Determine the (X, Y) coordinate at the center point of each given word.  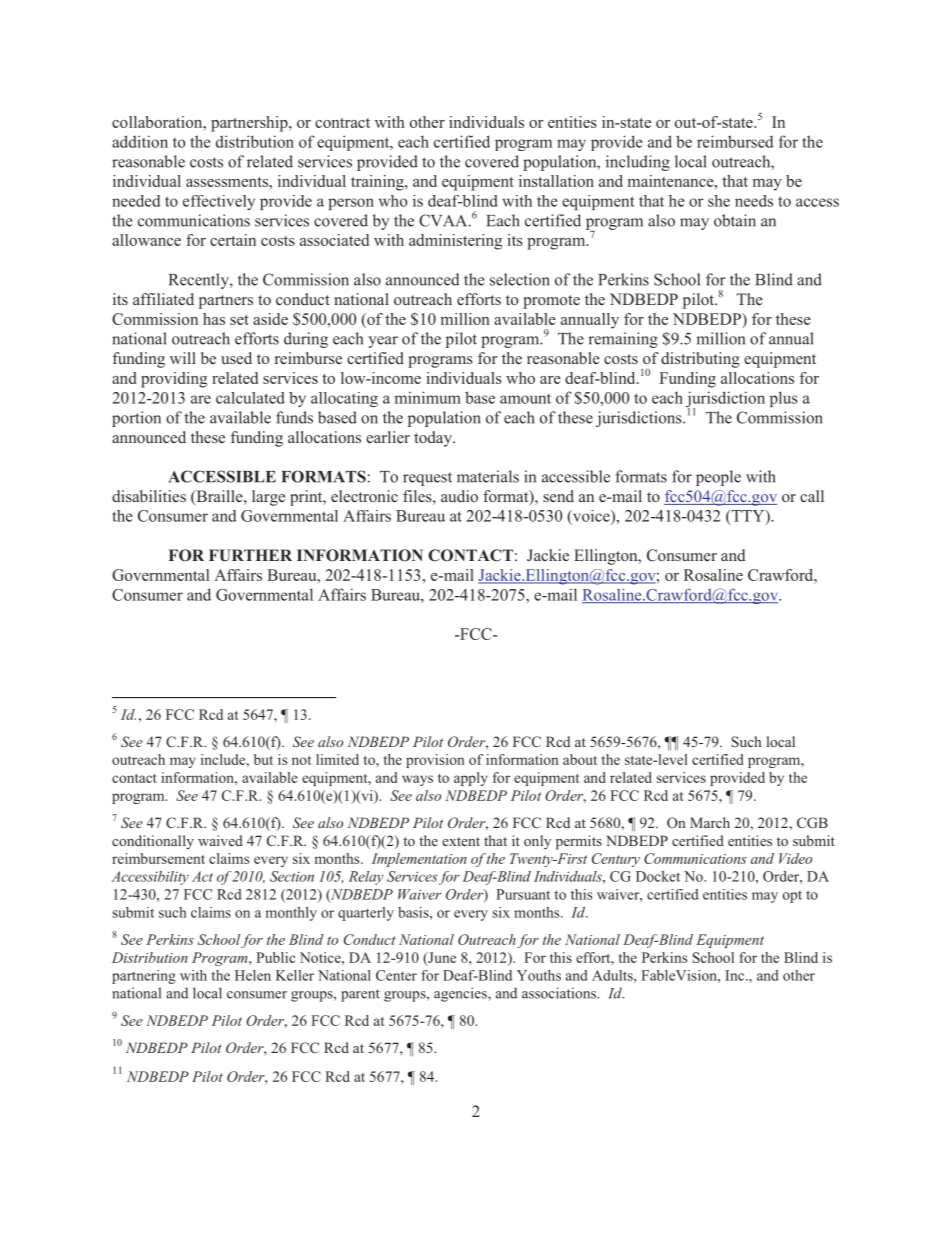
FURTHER (250, 555)
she (719, 201)
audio (459, 496)
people (718, 478)
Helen (253, 975)
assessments (228, 182)
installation (556, 181)
